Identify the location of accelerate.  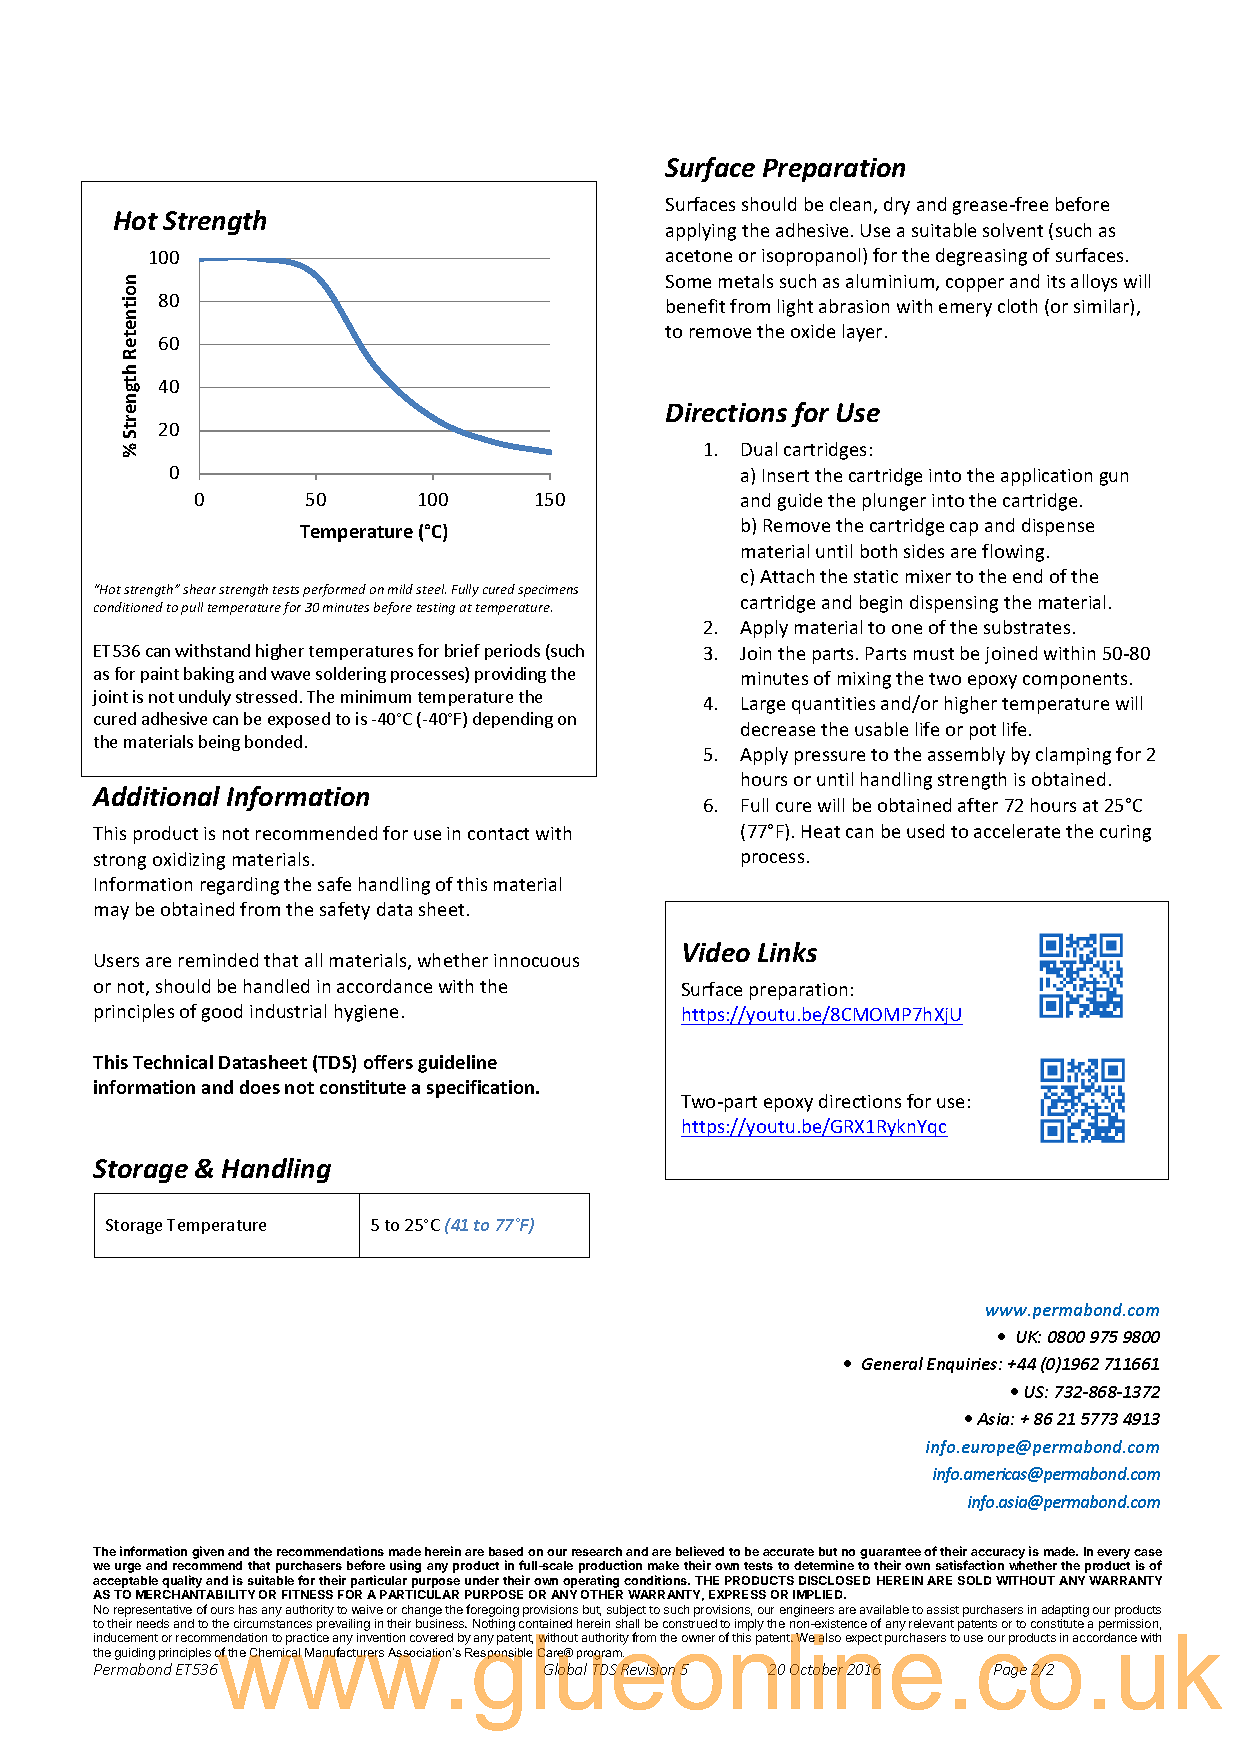
(1017, 831).
